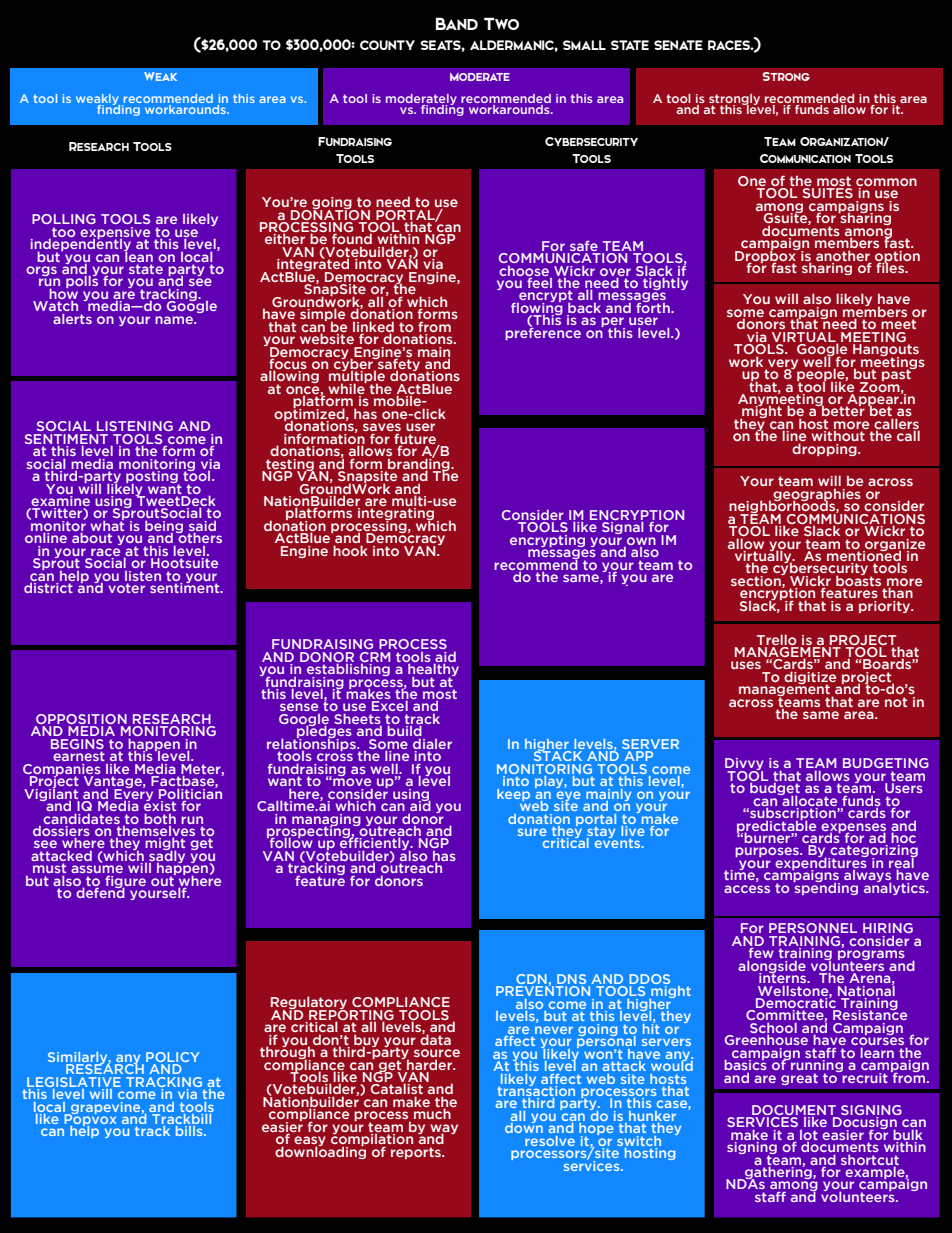 The image size is (952, 1233). What do you see at coordinates (74, 1082) in the screenshot?
I see `LEGISLATIVE` at bounding box center [74, 1082].
